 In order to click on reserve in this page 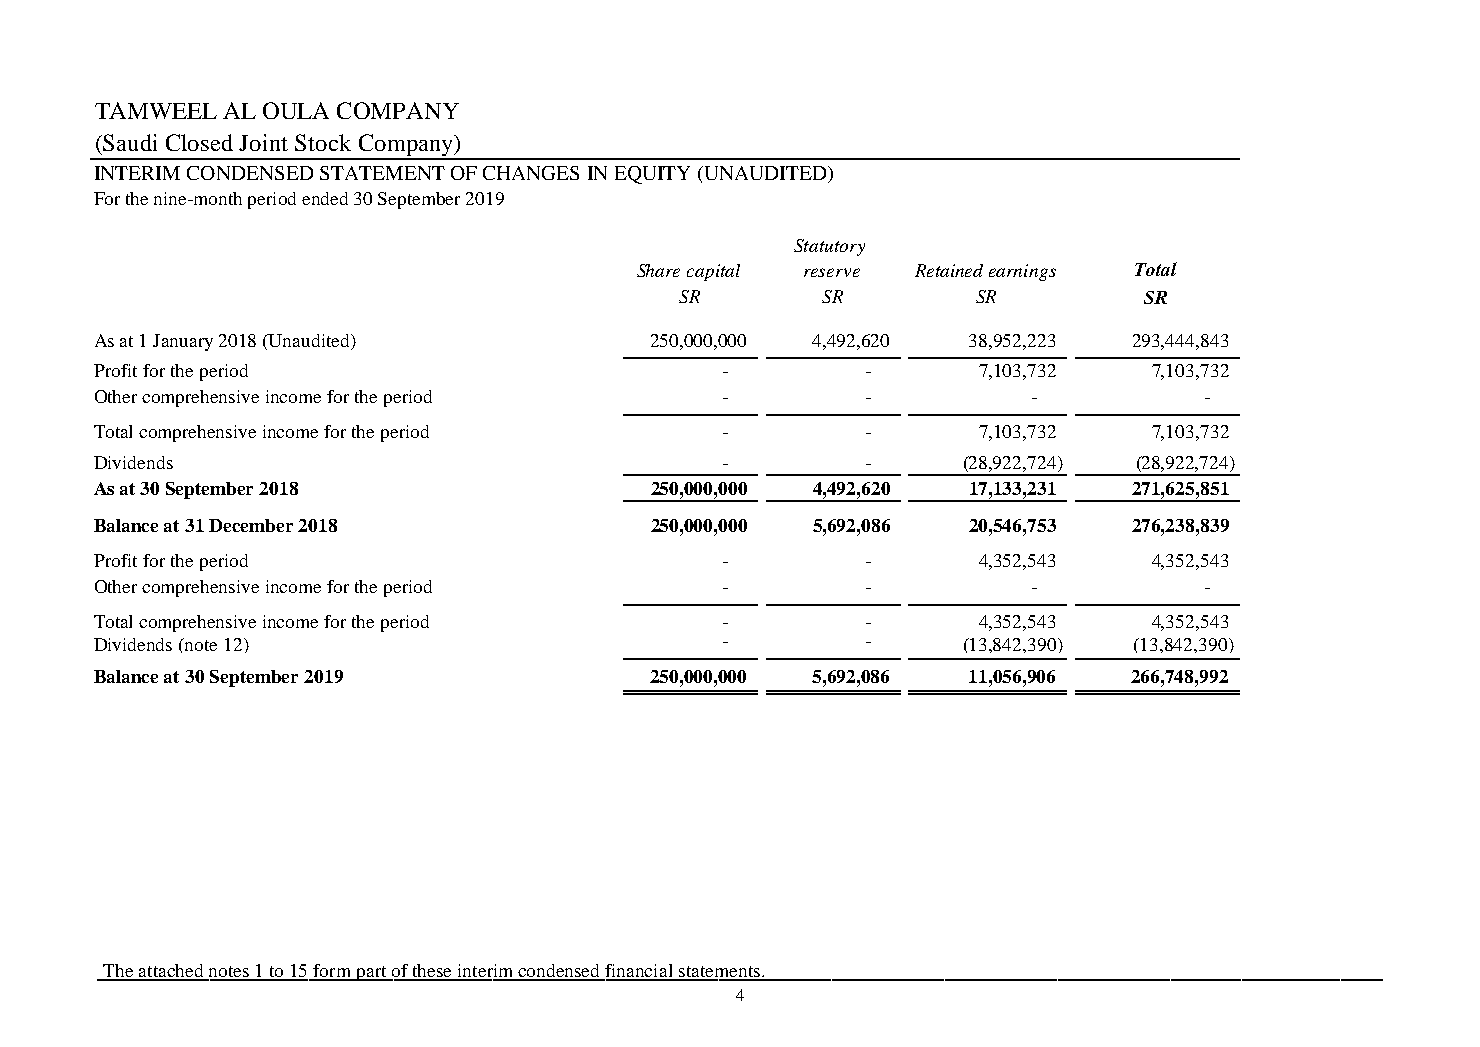, I will do `click(832, 272)`.
